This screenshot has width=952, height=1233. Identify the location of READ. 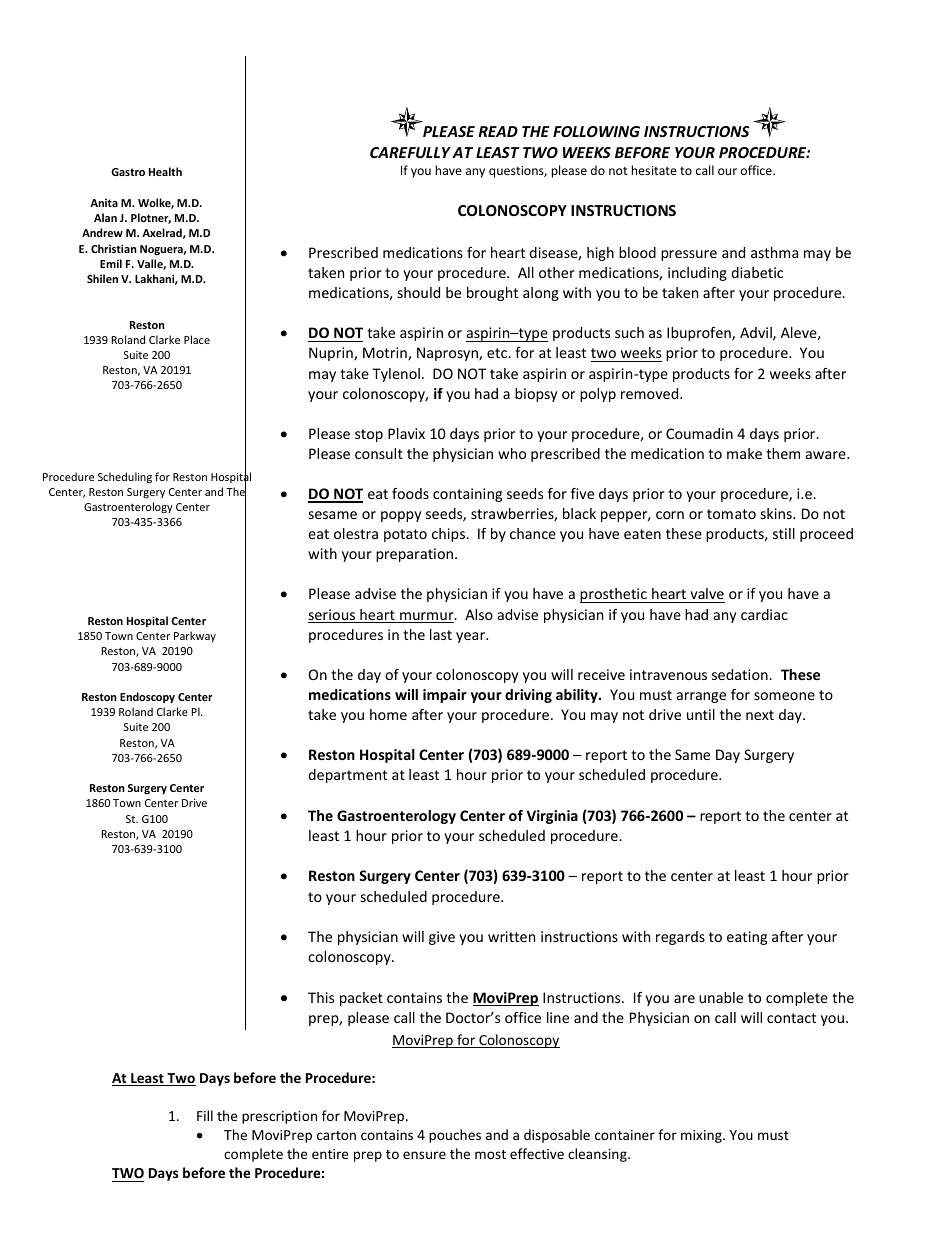
(498, 131).
